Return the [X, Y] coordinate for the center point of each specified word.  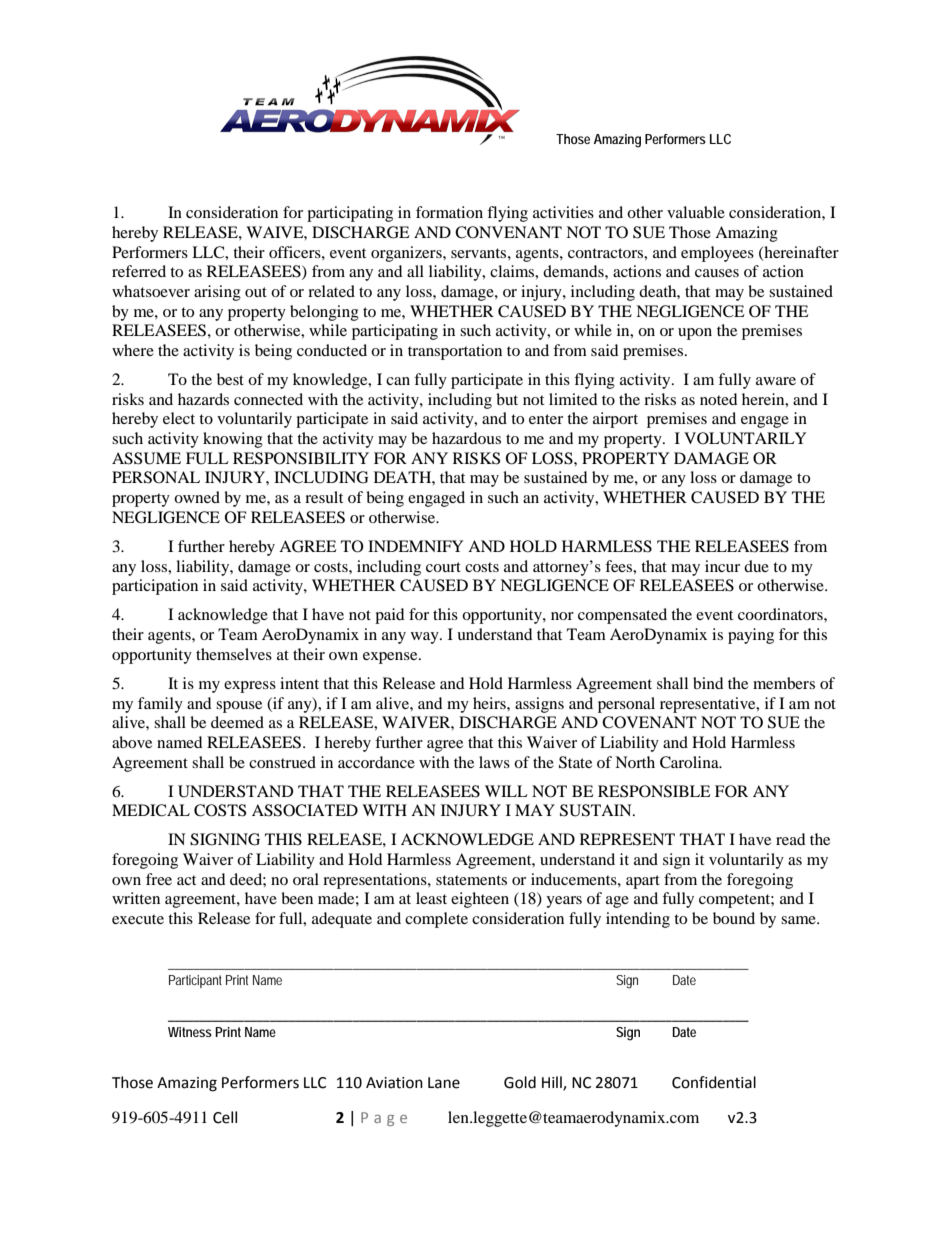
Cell [225, 1117]
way [426, 638]
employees [717, 254]
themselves [234, 654]
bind [708, 683]
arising [217, 293]
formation [449, 212]
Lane [444, 1083]
